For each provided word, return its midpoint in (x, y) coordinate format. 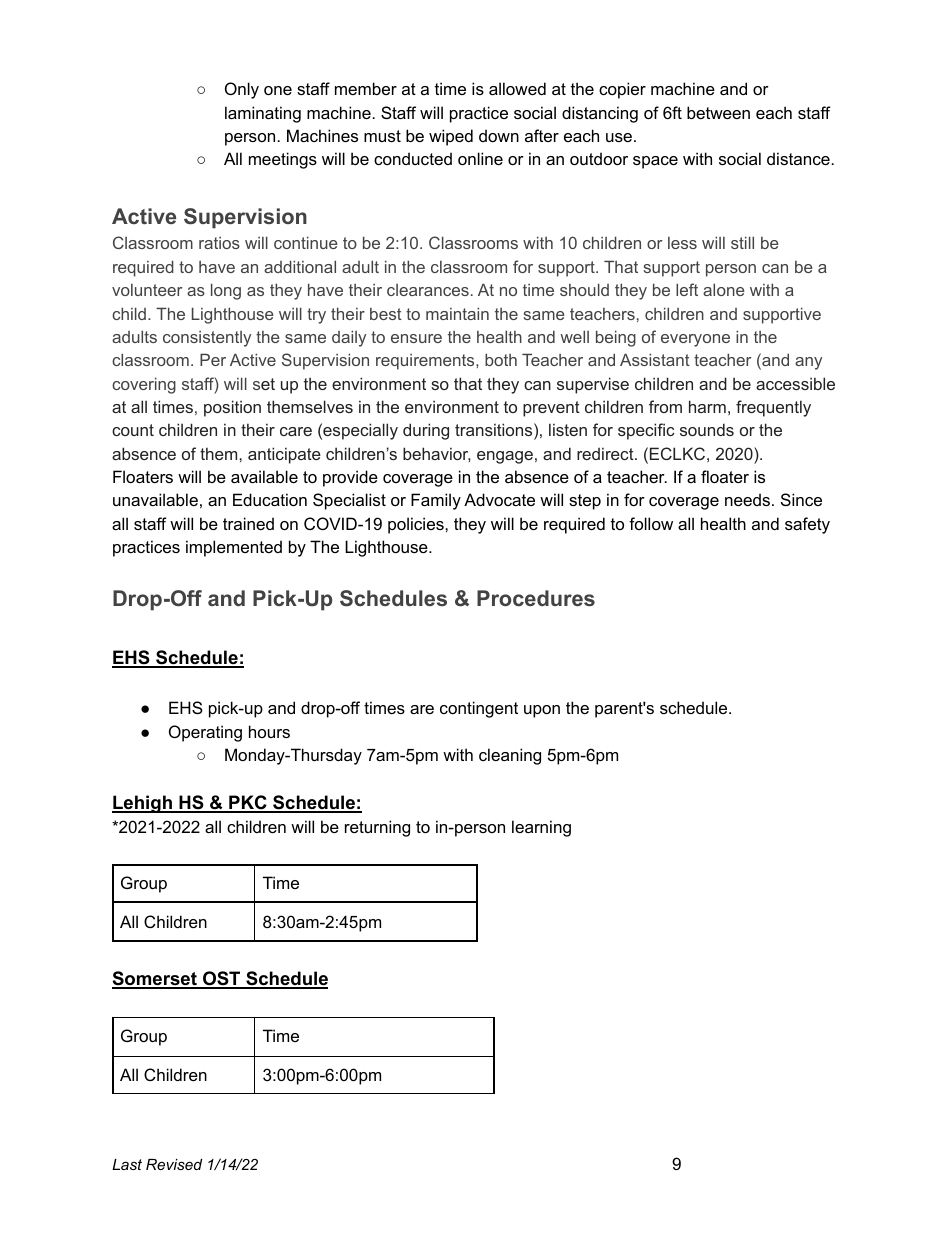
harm (707, 406)
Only (242, 90)
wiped (451, 137)
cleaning (510, 756)
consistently (207, 339)
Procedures (536, 598)
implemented (234, 548)
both (501, 359)
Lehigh (143, 804)
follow (651, 523)
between (718, 112)
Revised (174, 1164)
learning (541, 828)
